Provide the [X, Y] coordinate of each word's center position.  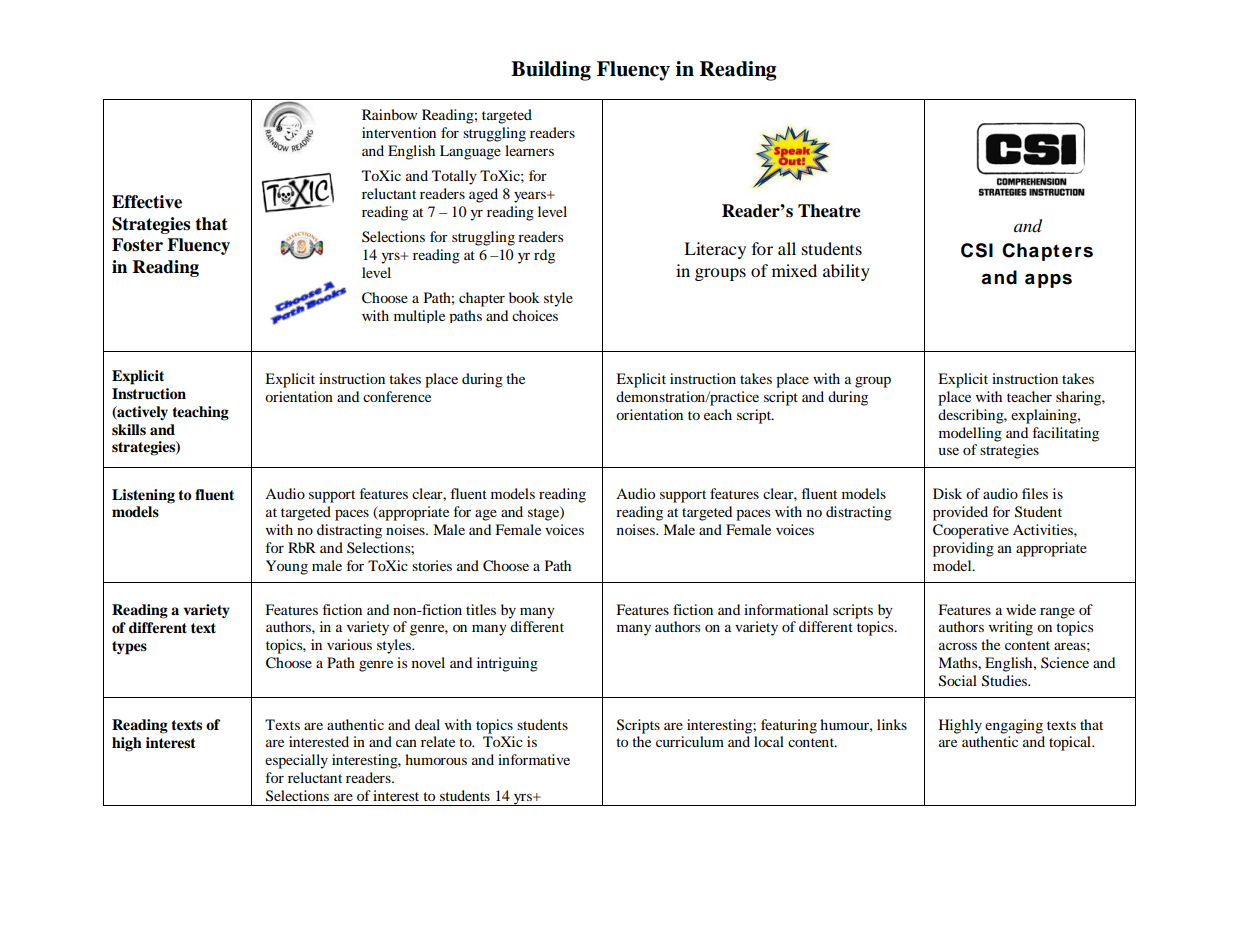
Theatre [829, 211]
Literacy [715, 250]
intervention [399, 132]
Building [551, 71]
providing [963, 549]
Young [287, 567]
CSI [977, 250]
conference [397, 396]
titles [481, 609]
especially [296, 761]
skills [129, 429]
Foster [137, 245]
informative [534, 759]
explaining [1045, 416]
